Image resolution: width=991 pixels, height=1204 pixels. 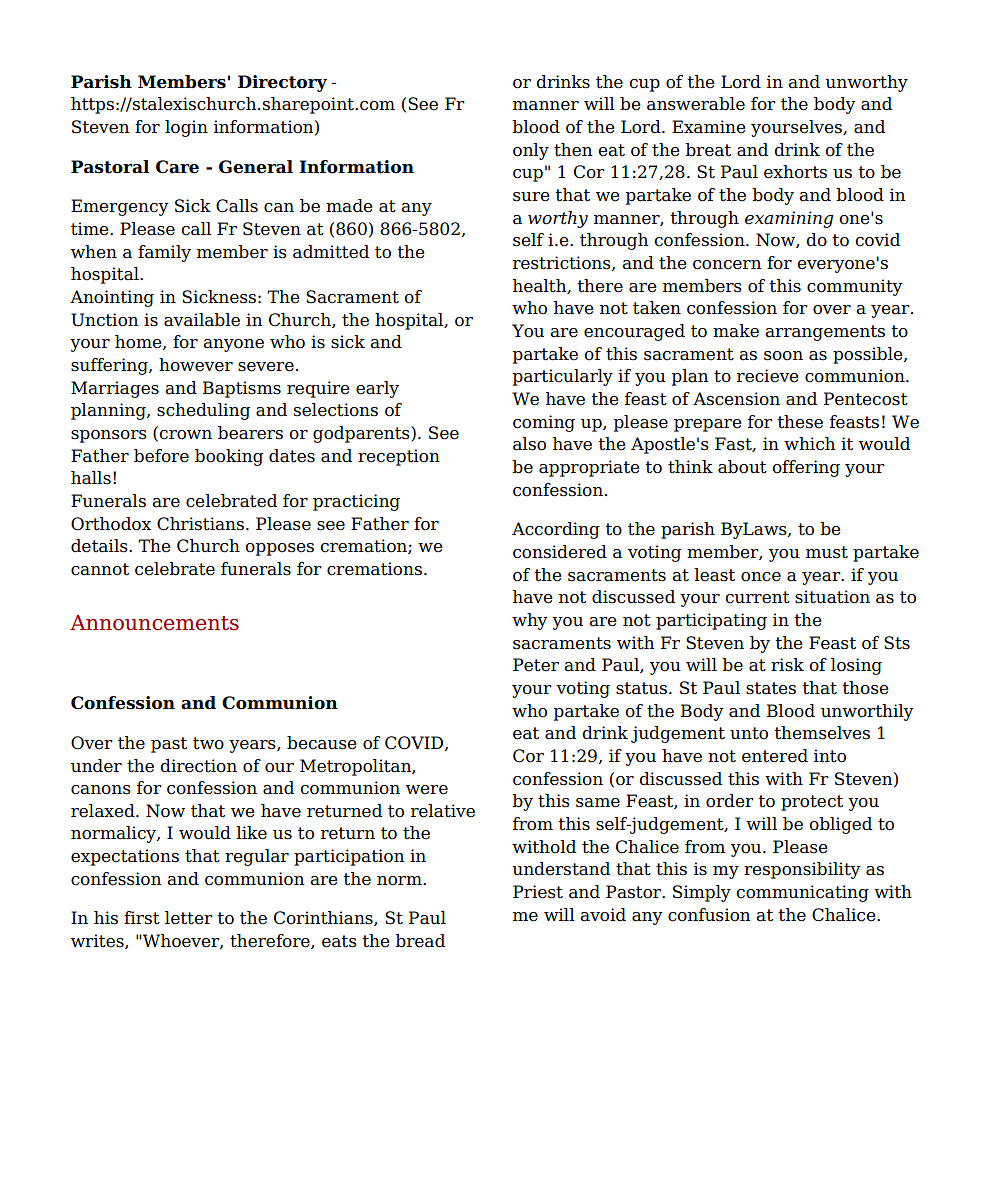 I want to click on only, so click(x=531, y=151).
